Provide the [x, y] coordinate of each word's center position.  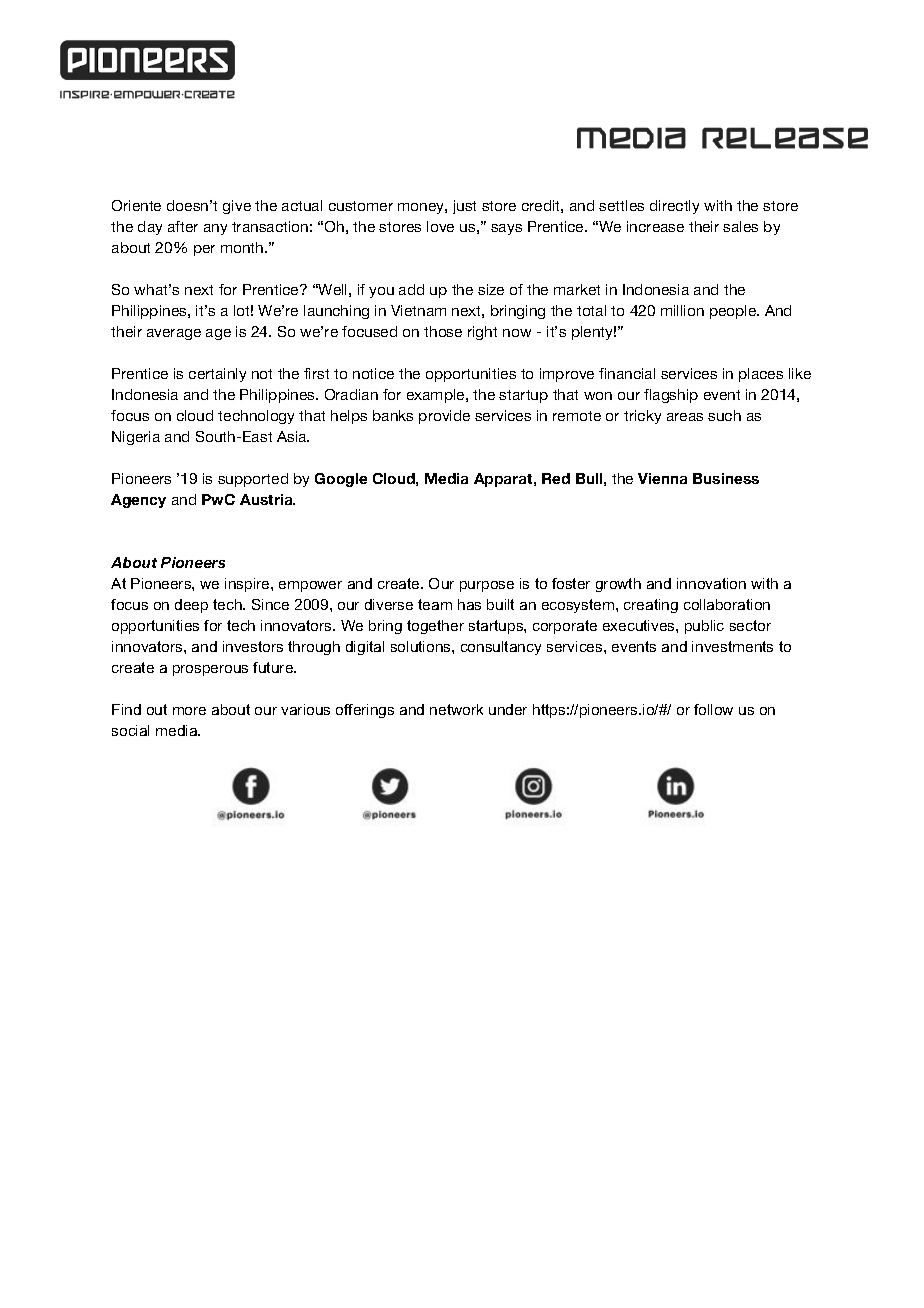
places [761, 375]
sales [740, 226]
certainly [217, 375]
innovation [711, 583]
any [215, 229]
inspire [248, 585]
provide [444, 417]
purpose [487, 586]
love [440, 226]
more [189, 711]
